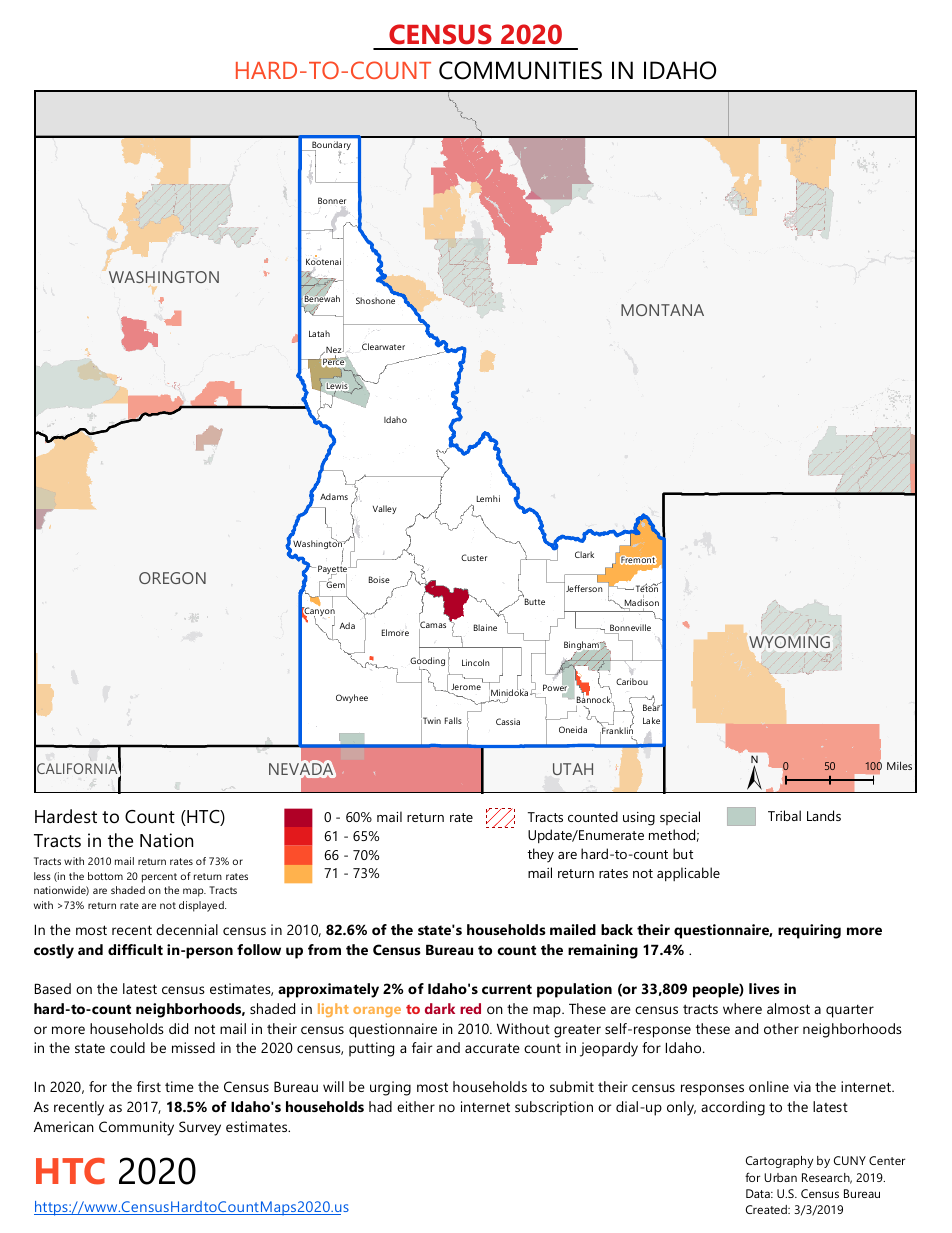 Image resolution: width=952 pixels, height=1233 pixels. What do you see at coordinates (416, 1106) in the page?
I see `either` at bounding box center [416, 1106].
